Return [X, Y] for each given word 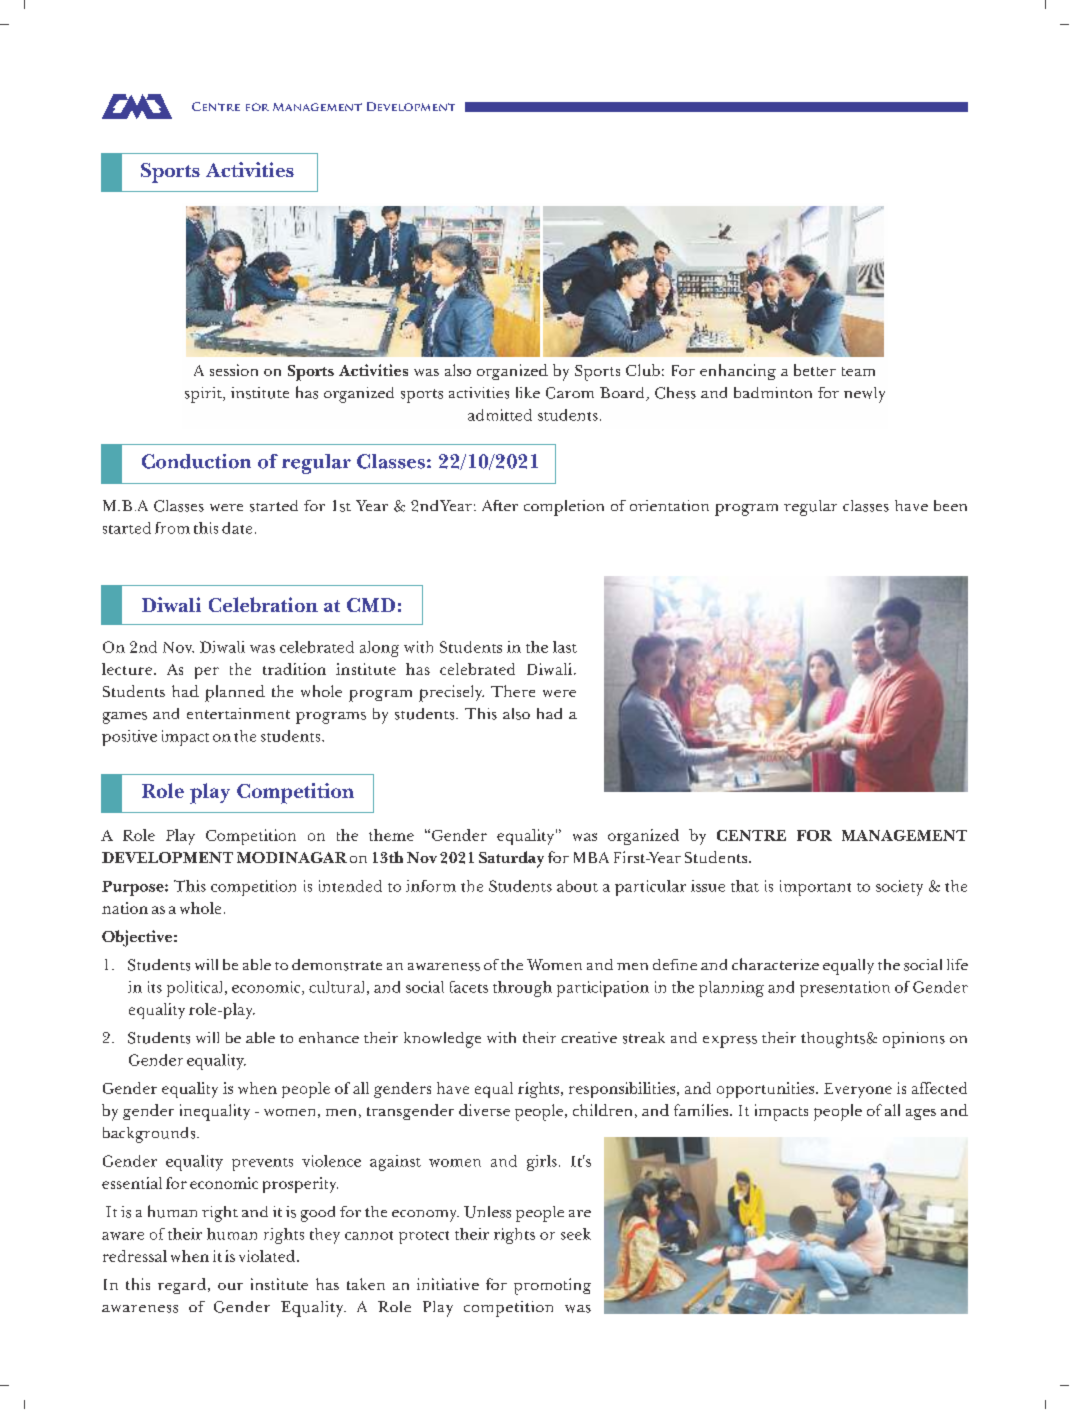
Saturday [511, 859]
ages [921, 1114]
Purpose [134, 888]
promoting [552, 1286]
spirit [204, 395]
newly [864, 395]
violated [268, 1256]
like [528, 392]
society [899, 888]
